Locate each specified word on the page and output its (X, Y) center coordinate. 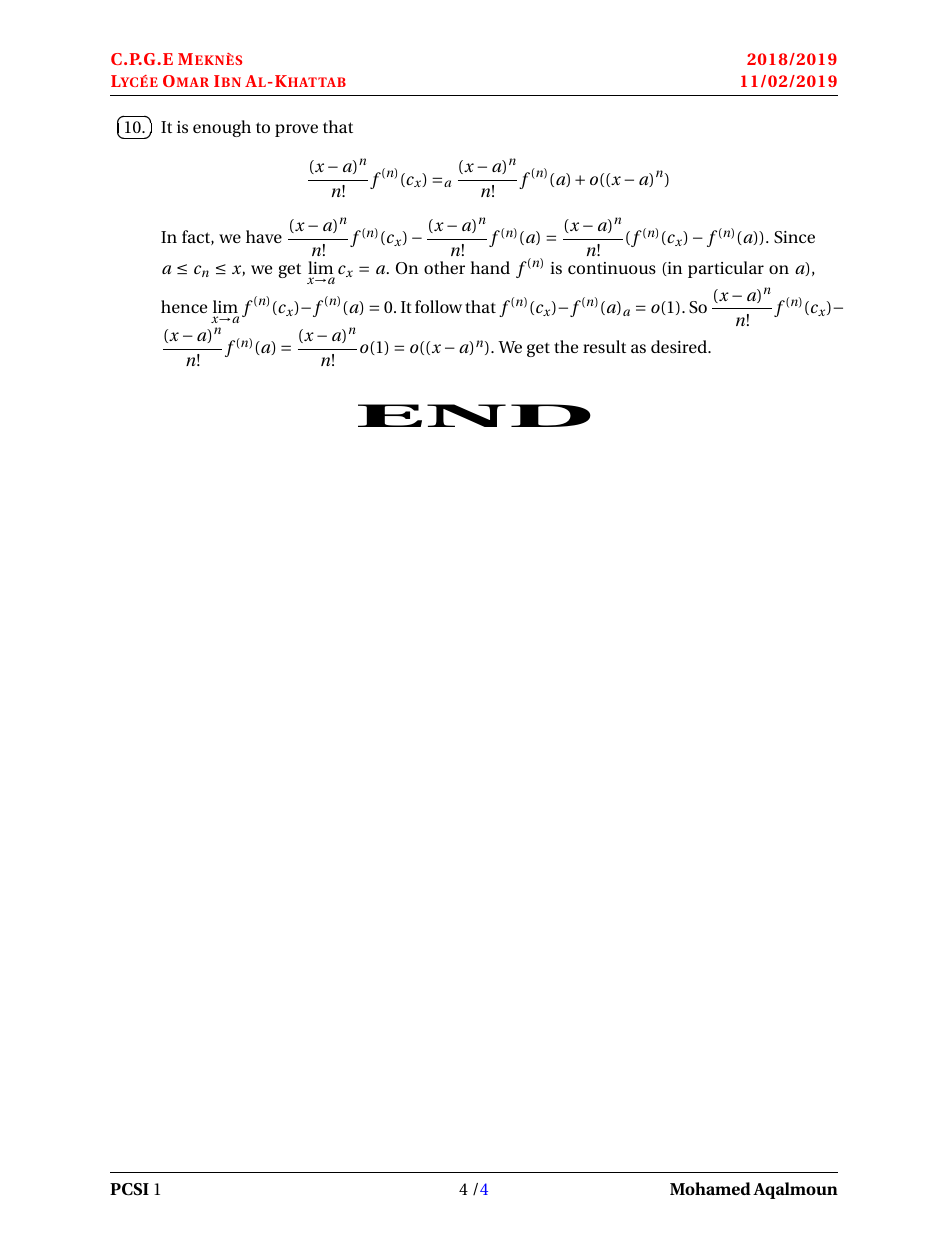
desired (680, 346)
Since (794, 237)
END (474, 415)
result (604, 346)
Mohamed (710, 1188)
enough (222, 128)
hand (490, 267)
